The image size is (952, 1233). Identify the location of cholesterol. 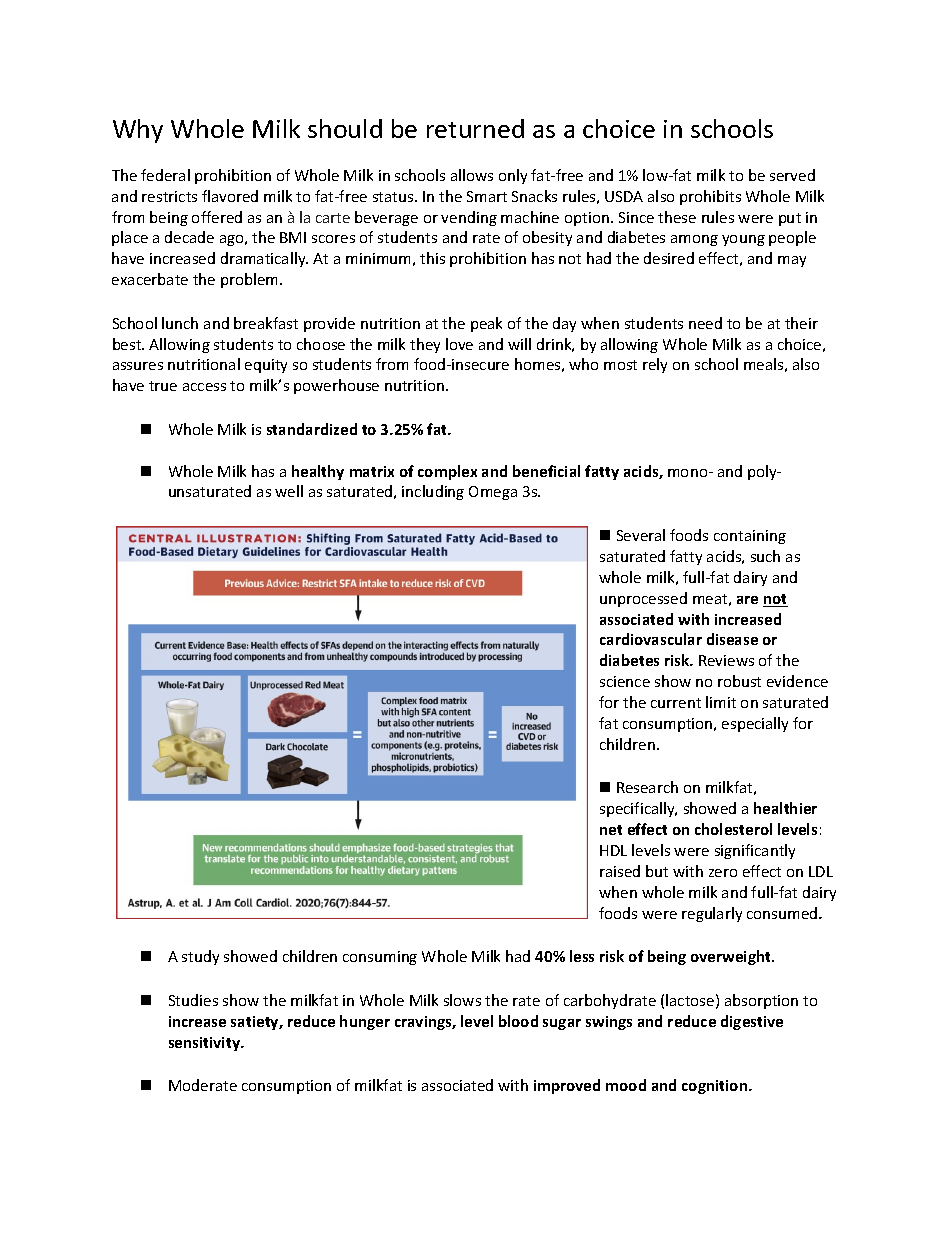
(733, 829).
